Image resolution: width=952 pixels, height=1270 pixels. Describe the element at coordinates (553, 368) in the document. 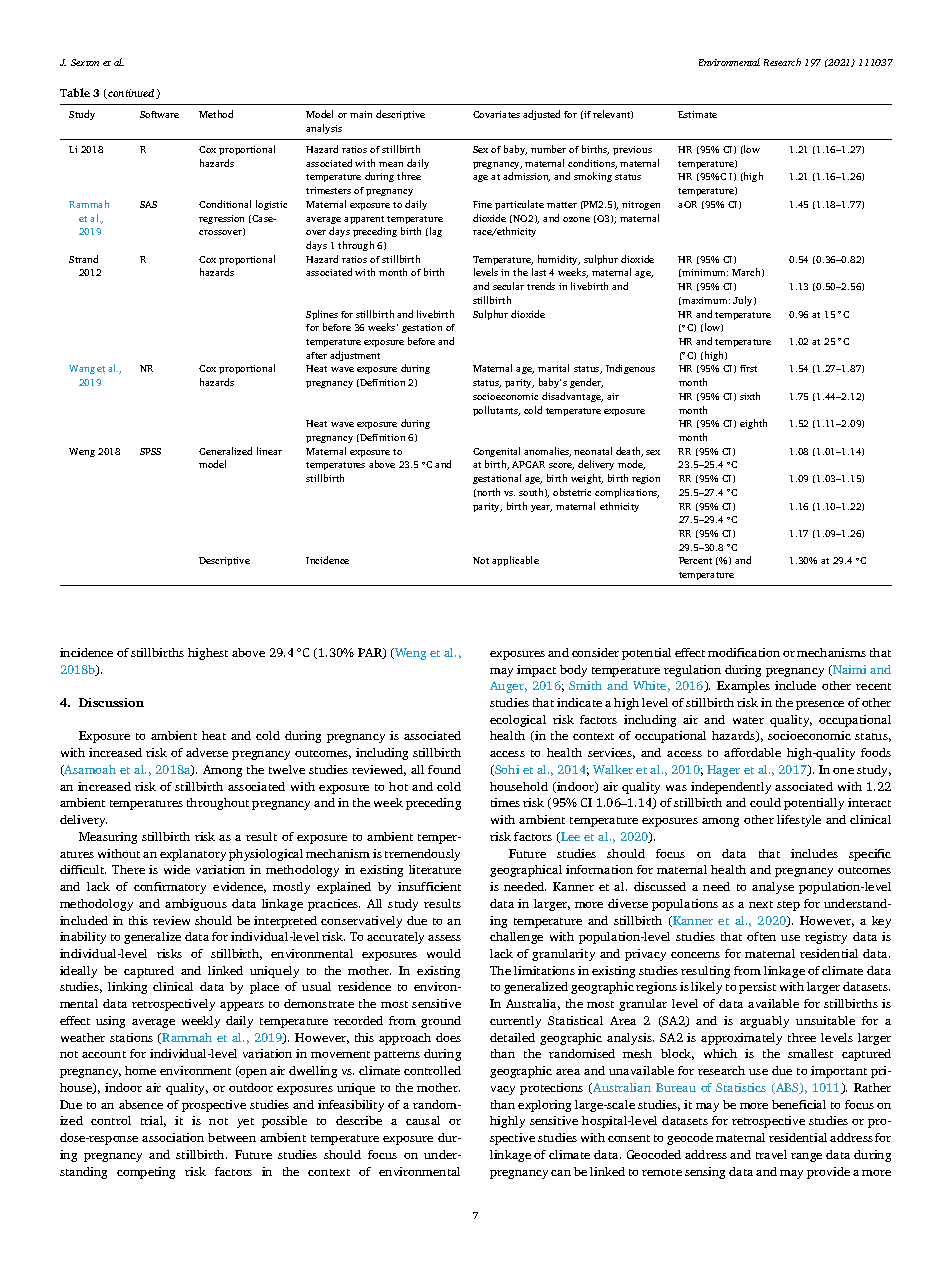

I see `marital` at that location.
